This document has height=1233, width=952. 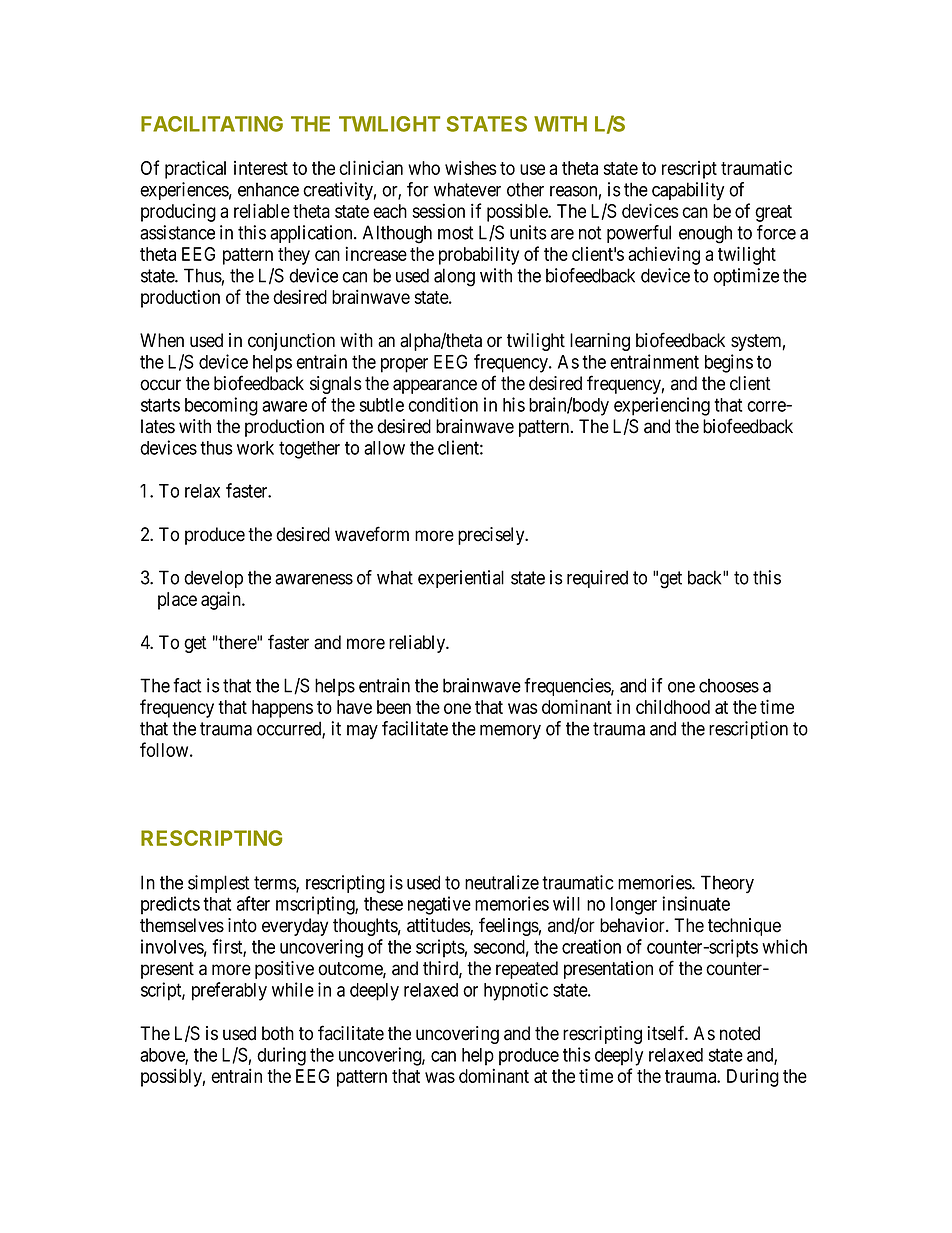 I want to click on becoming, so click(x=221, y=406).
